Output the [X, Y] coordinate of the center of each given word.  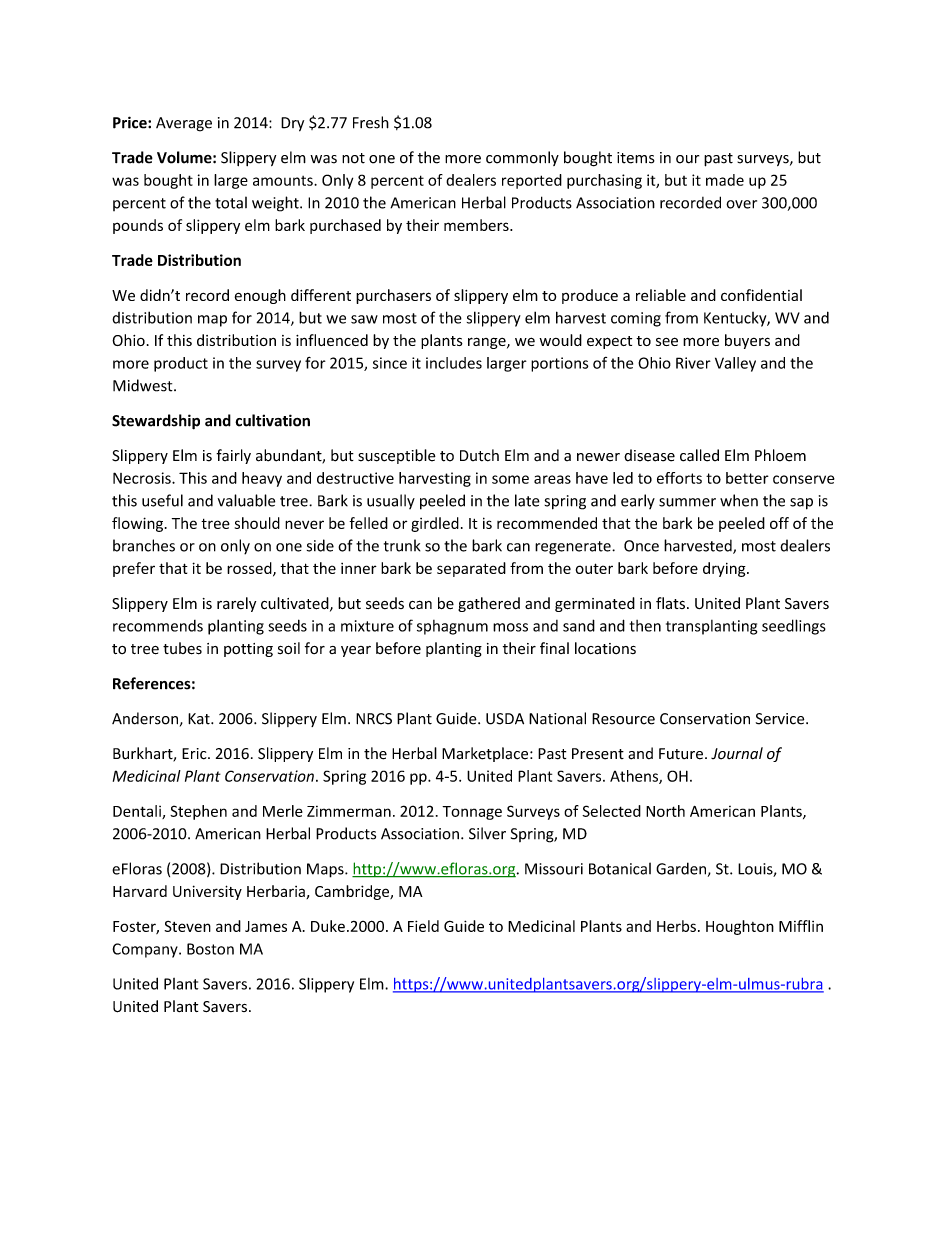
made [725, 180]
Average [184, 124]
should [257, 523]
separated [471, 569]
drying [725, 569]
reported [532, 181]
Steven [187, 926]
